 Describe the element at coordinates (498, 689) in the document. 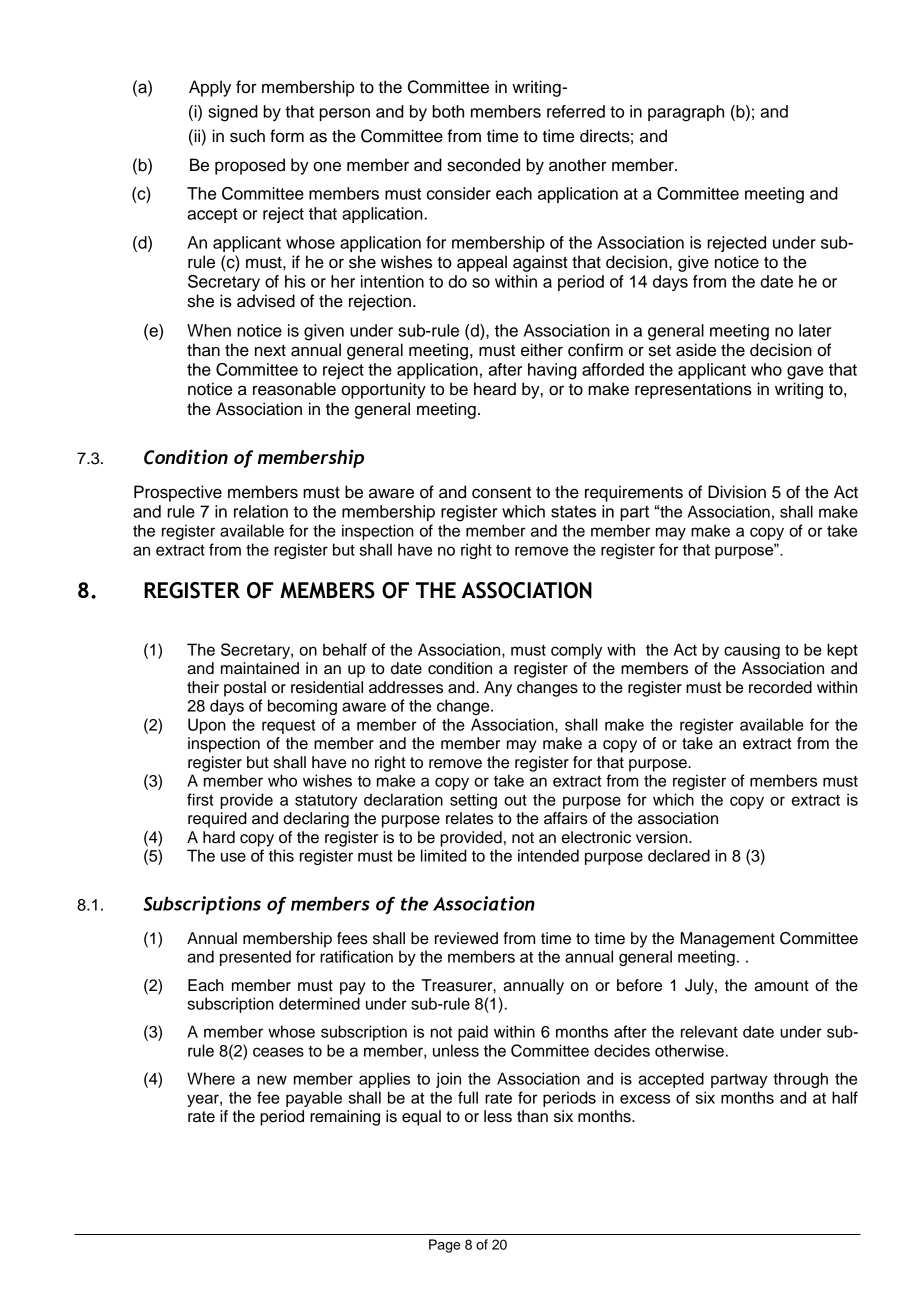

I see `Any` at that location.
